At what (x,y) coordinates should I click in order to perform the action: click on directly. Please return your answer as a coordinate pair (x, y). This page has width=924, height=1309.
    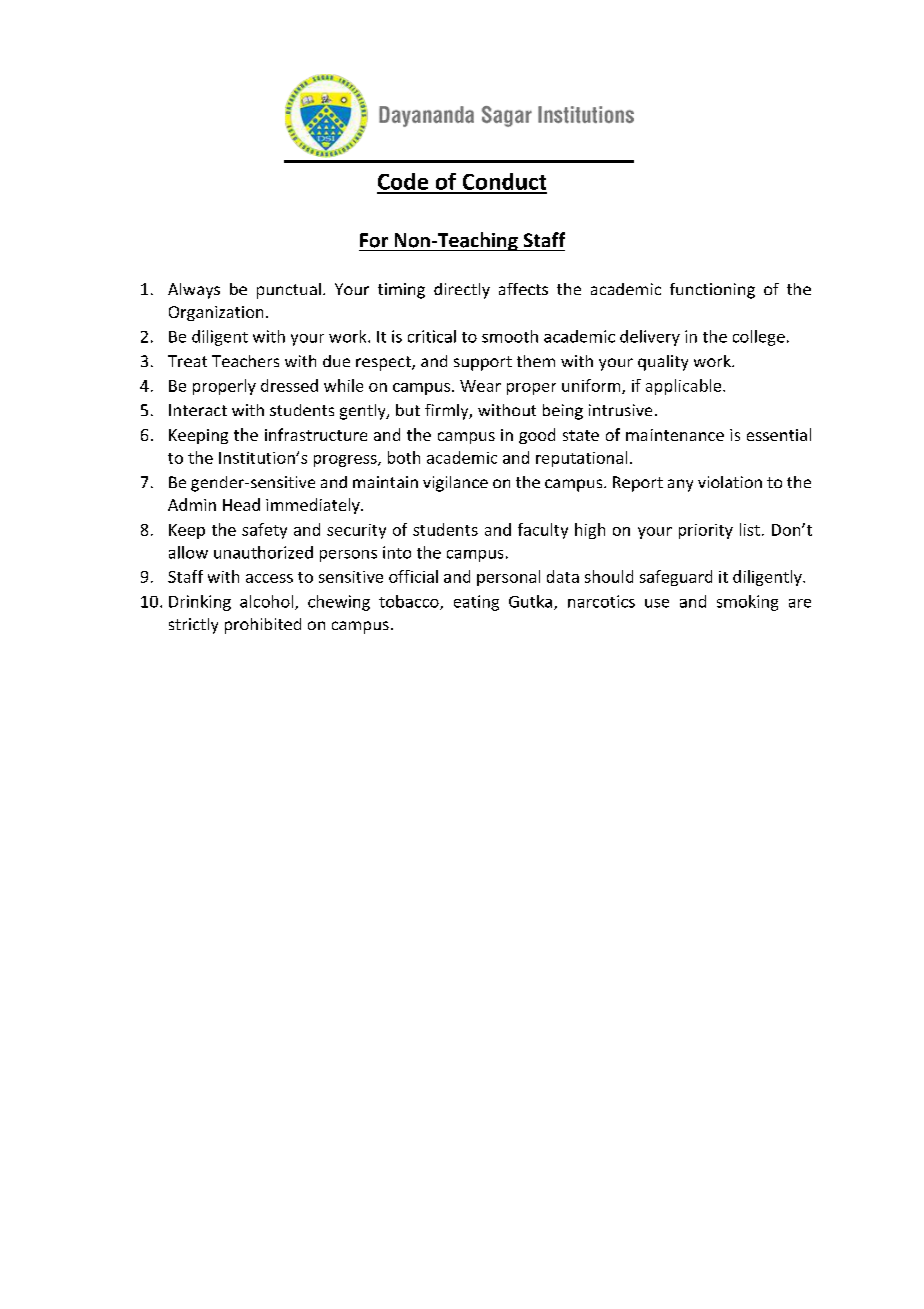
    Looking at the image, I should click on (462, 291).
